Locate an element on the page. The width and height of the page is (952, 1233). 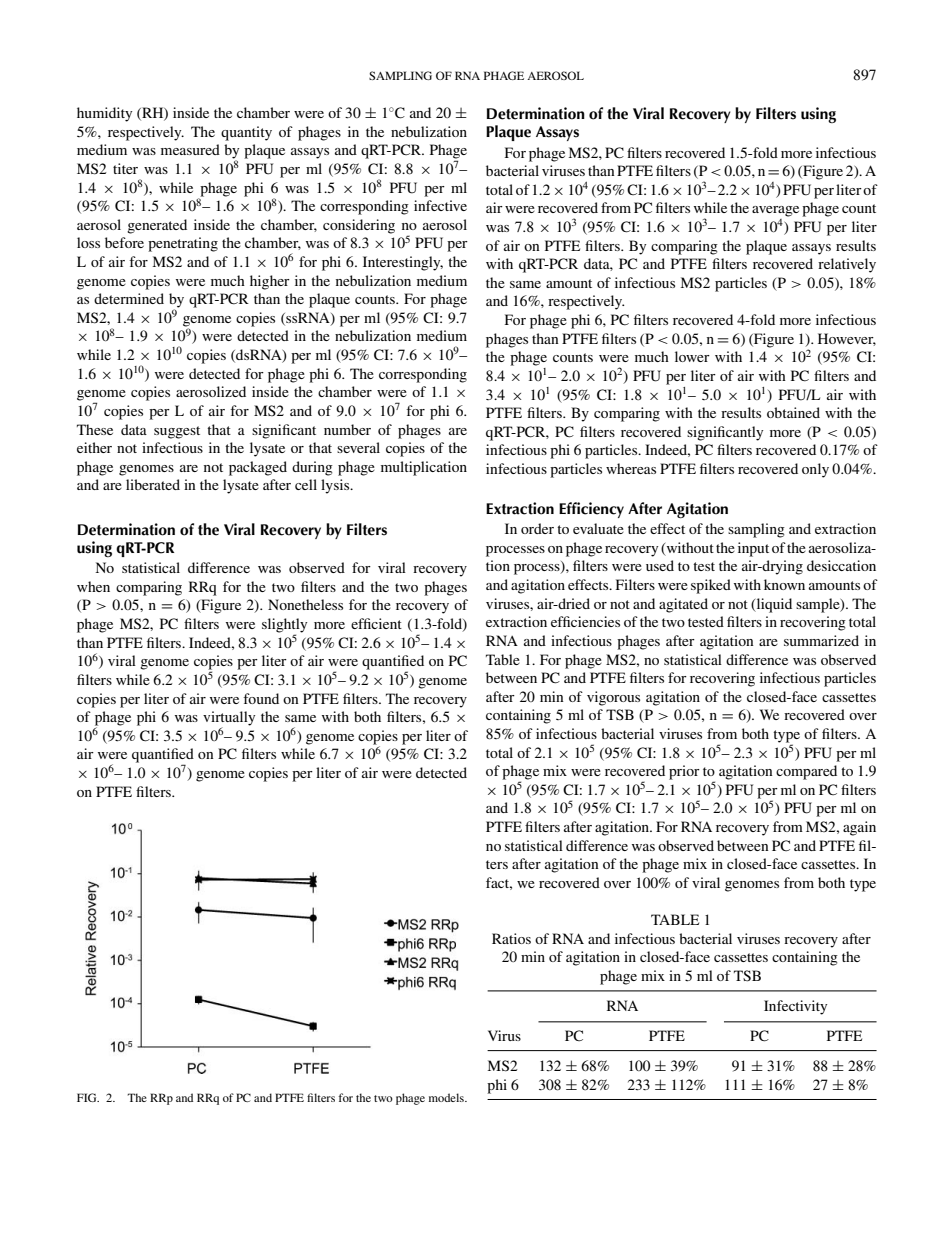
again is located at coordinates (859, 828).
